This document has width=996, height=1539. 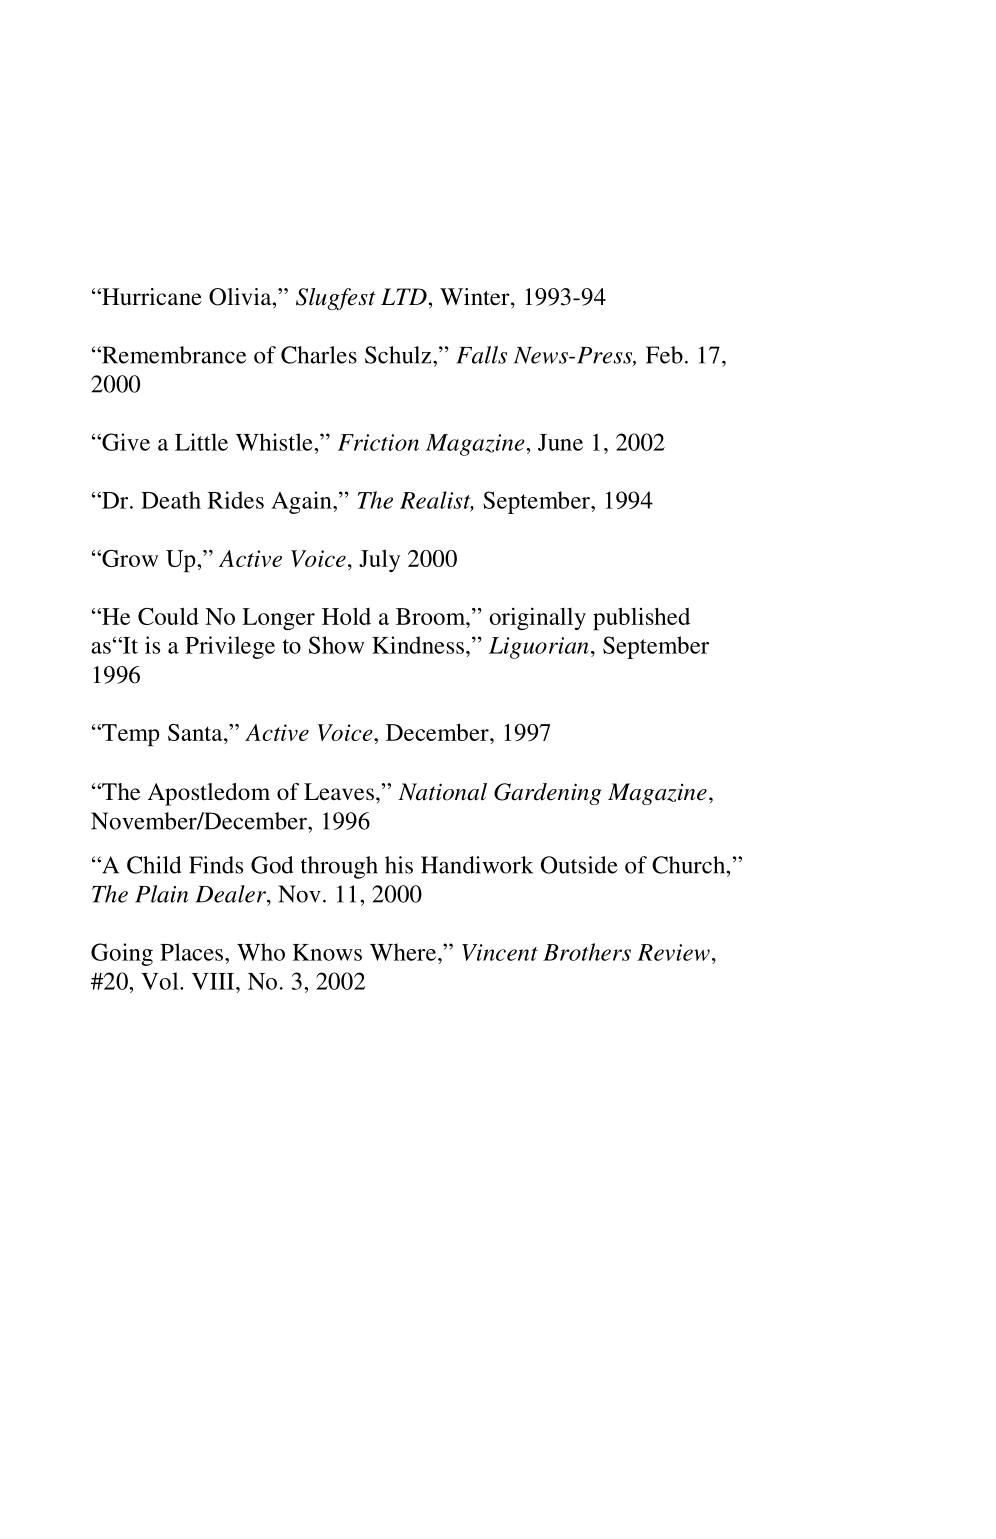 I want to click on Where, so click(x=404, y=952).
